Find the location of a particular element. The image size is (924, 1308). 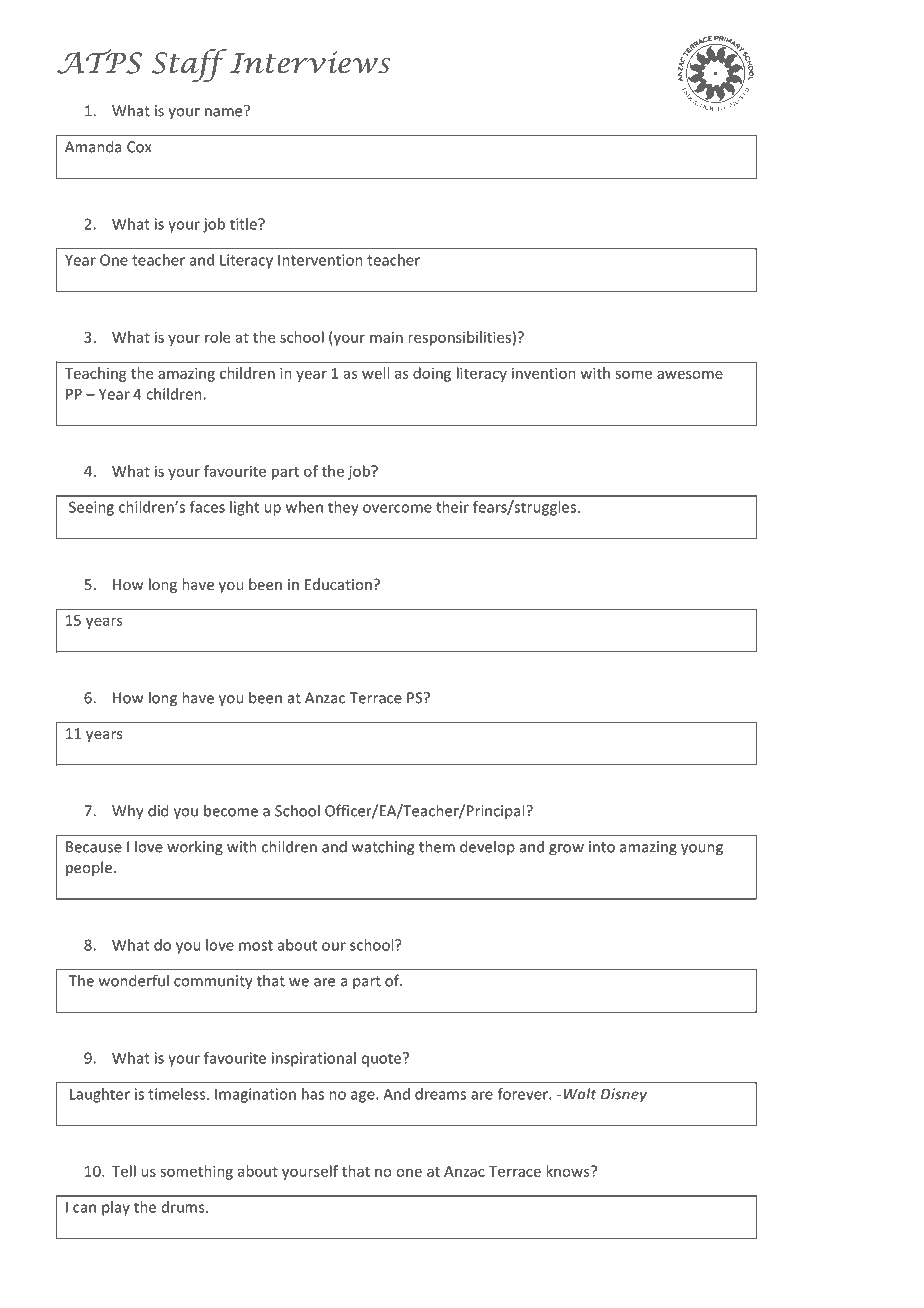

age is located at coordinates (364, 1097).
